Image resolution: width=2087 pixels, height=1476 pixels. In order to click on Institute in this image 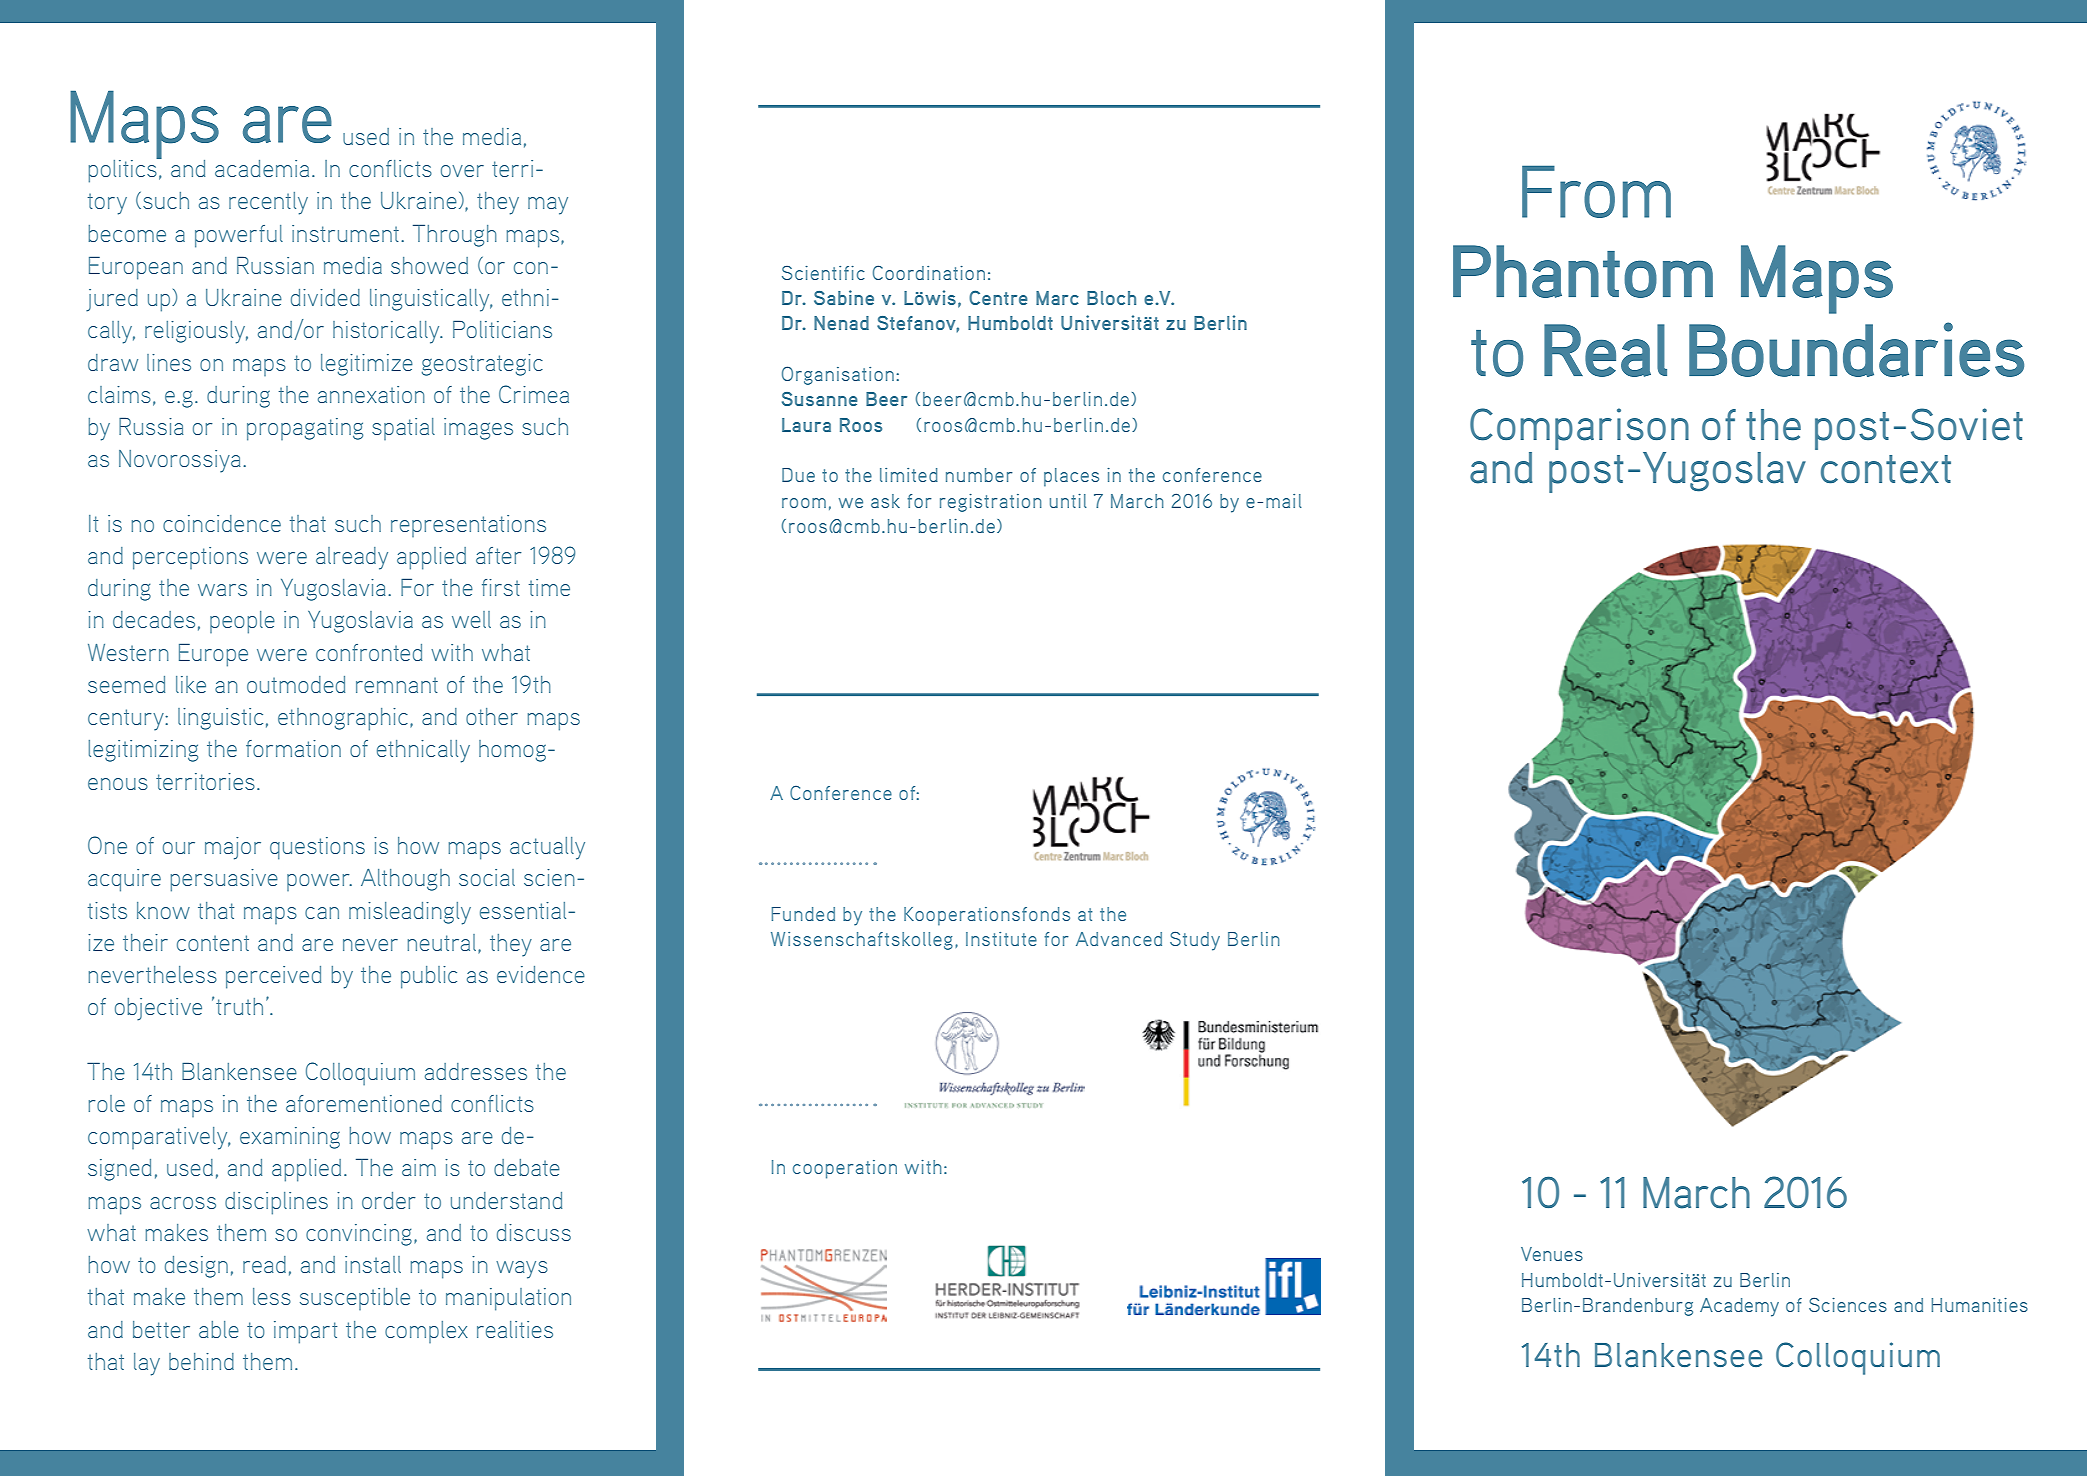, I will do `click(1001, 939)`.
